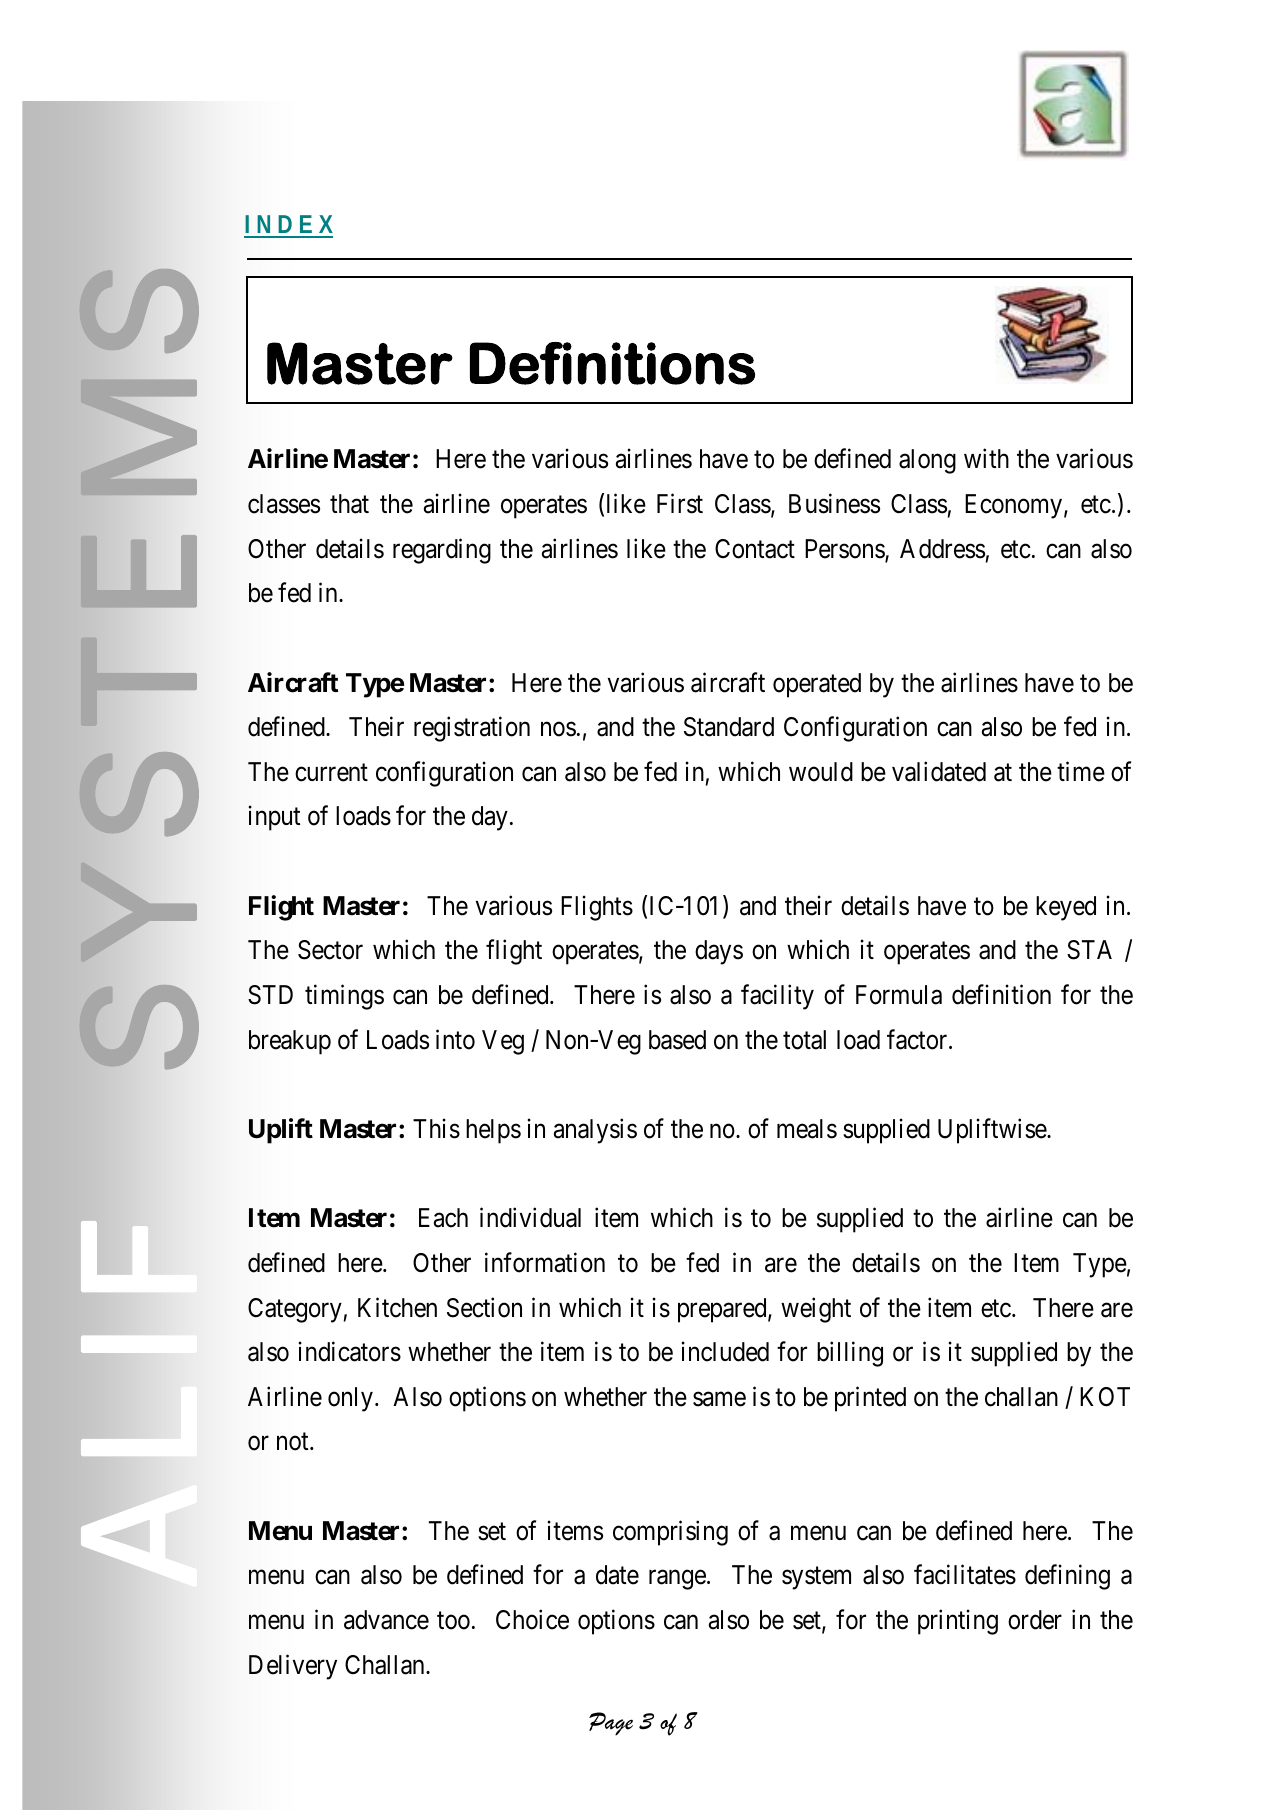 This screenshot has height=1816, width=1283. Describe the element at coordinates (680, 503) in the screenshot. I see `First` at that location.
